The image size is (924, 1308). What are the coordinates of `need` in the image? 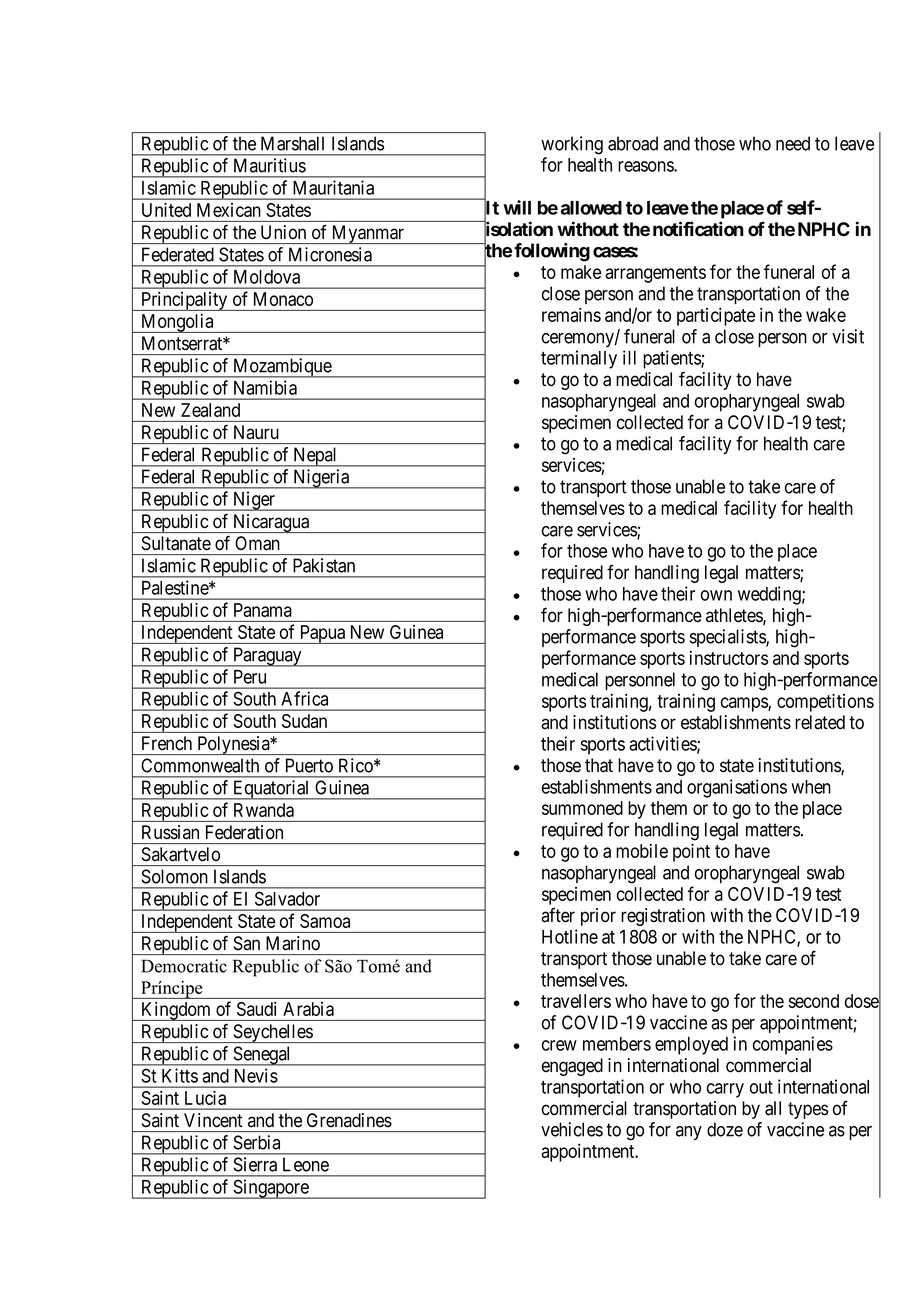 It's located at (793, 143).
